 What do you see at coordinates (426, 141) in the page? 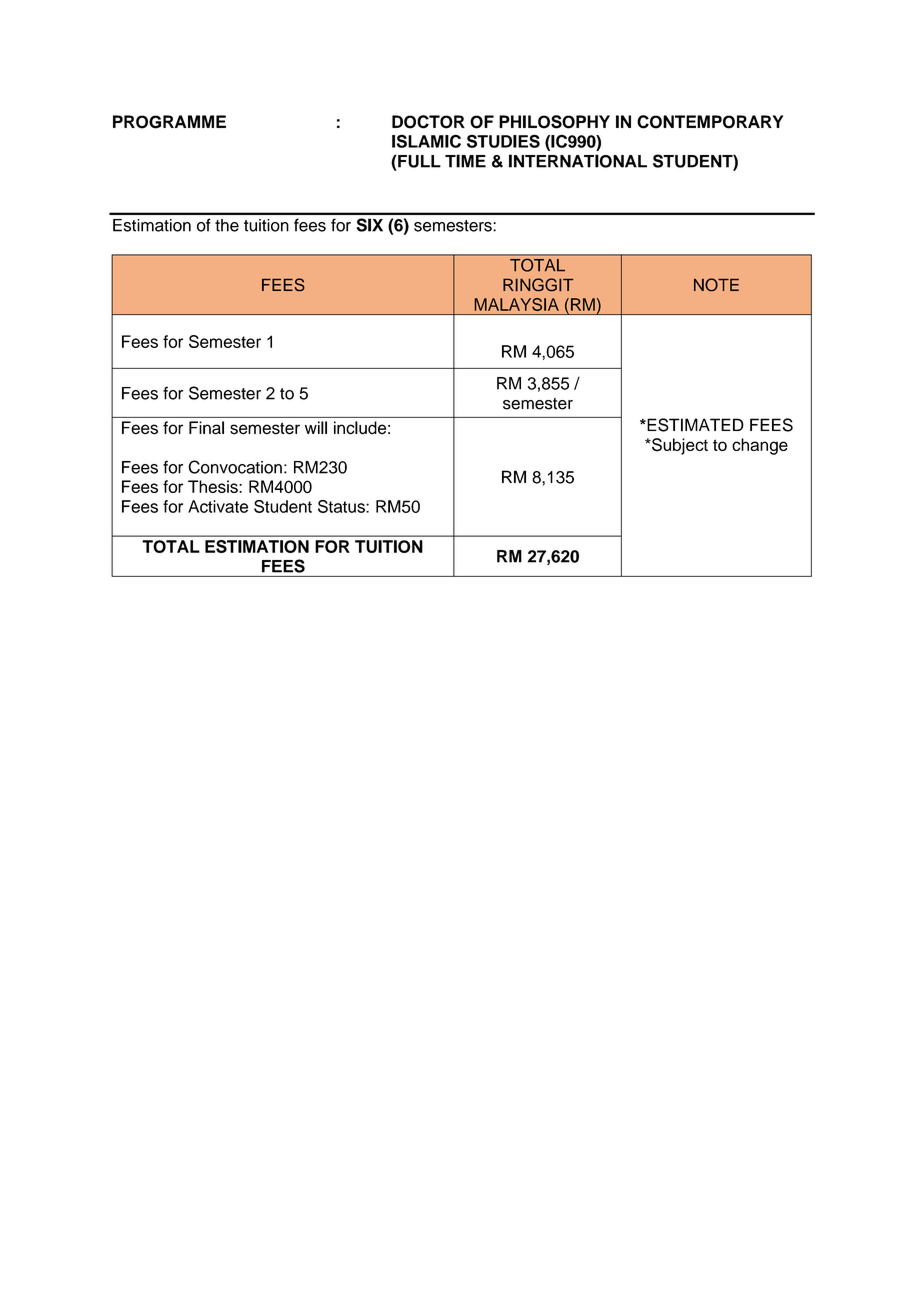
I see `ISLAMIC` at bounding box center [426, 141].
